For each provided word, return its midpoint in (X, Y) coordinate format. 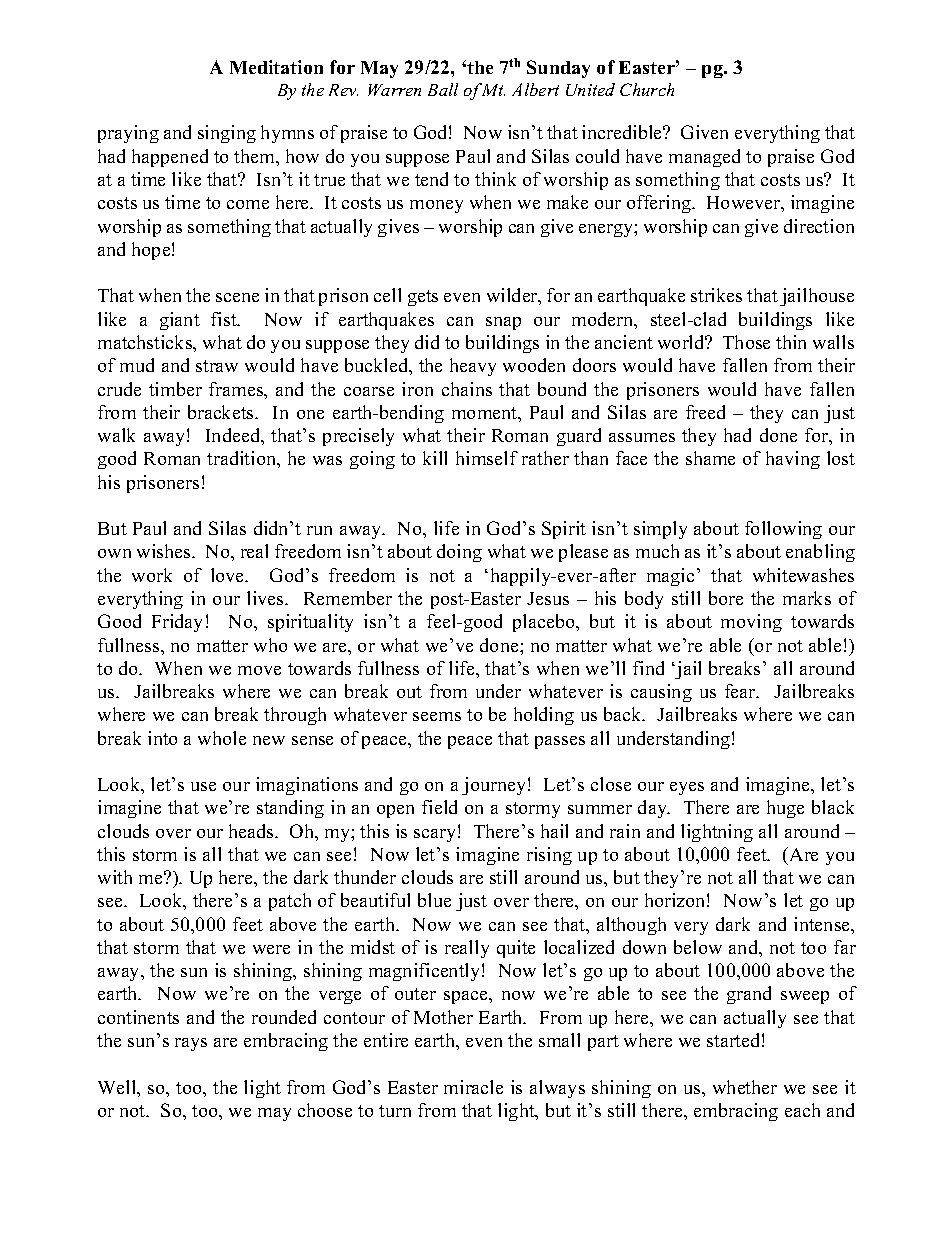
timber (175, 389)
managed (704, 158)
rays (191, 1044)
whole (222, 738)
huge (785, 809)
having (793, 460)
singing (227, 134)
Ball (443, 89)
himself (487, 458)
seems (437, 716)
